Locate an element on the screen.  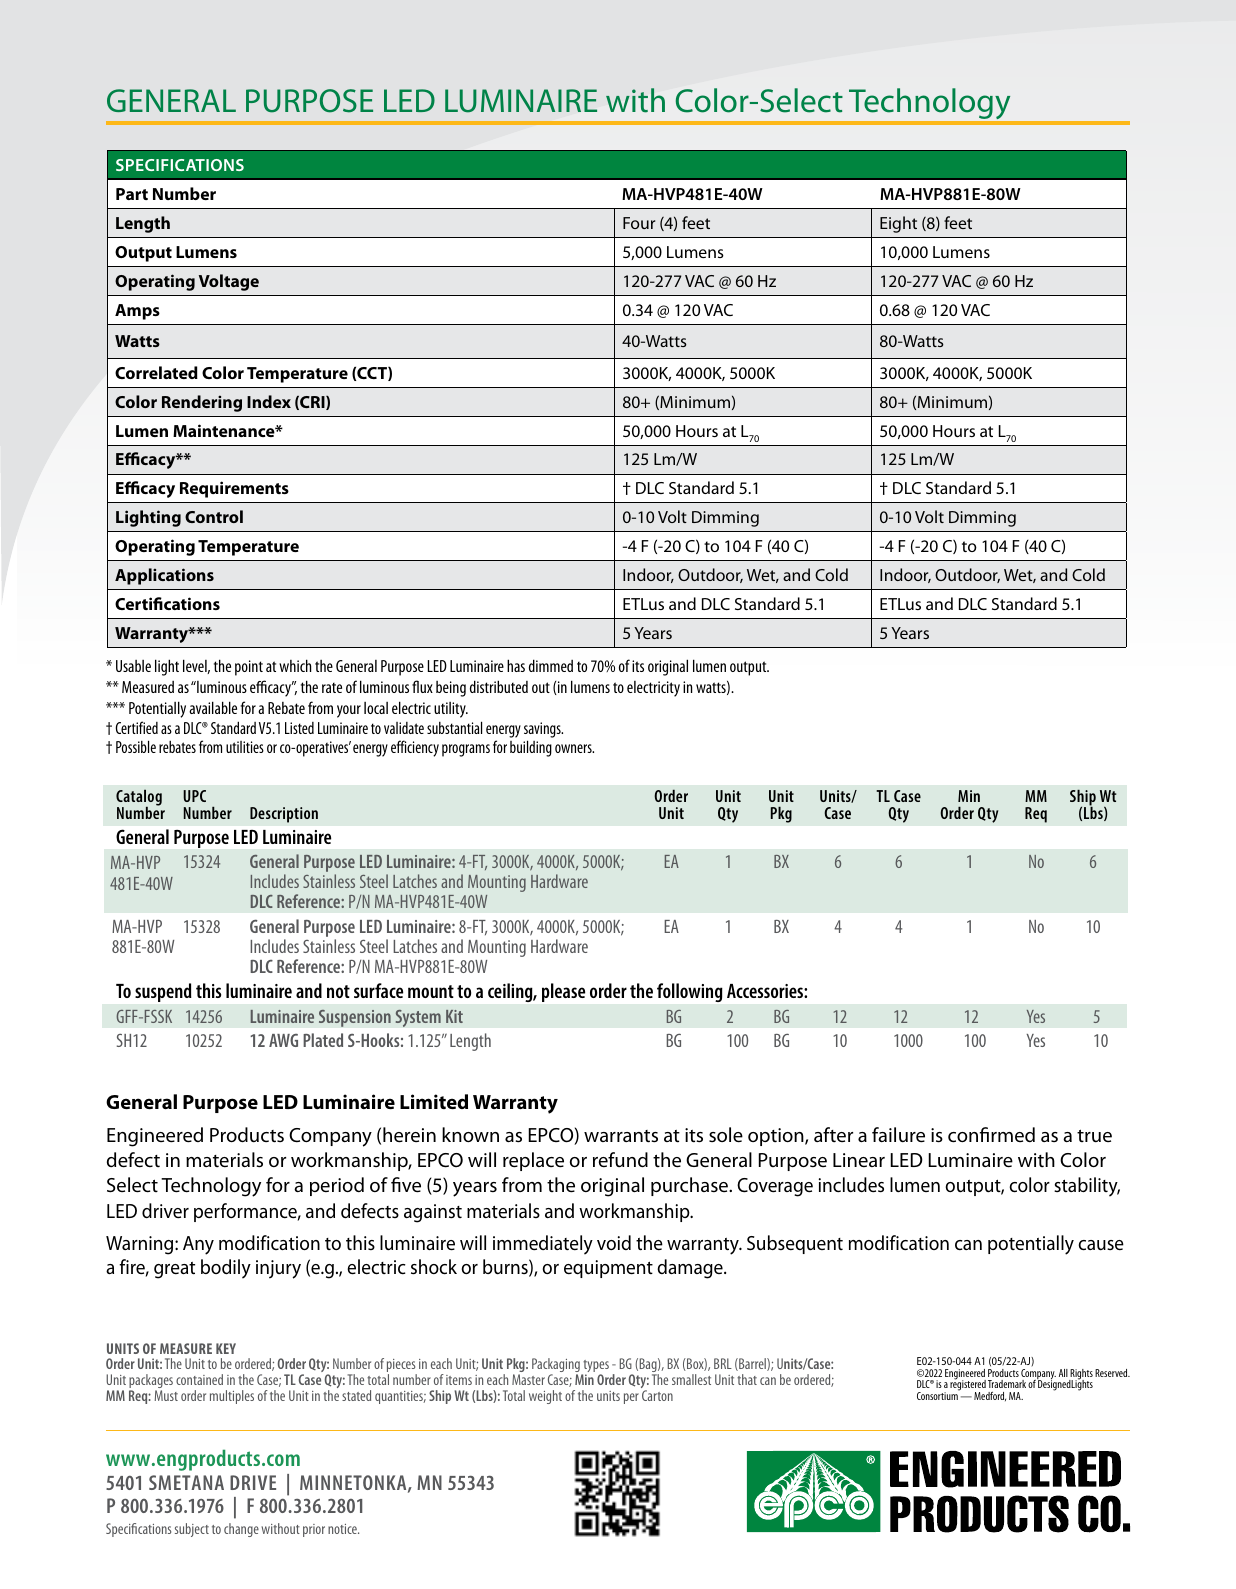
refund is located at coordinates (620, 1160).
